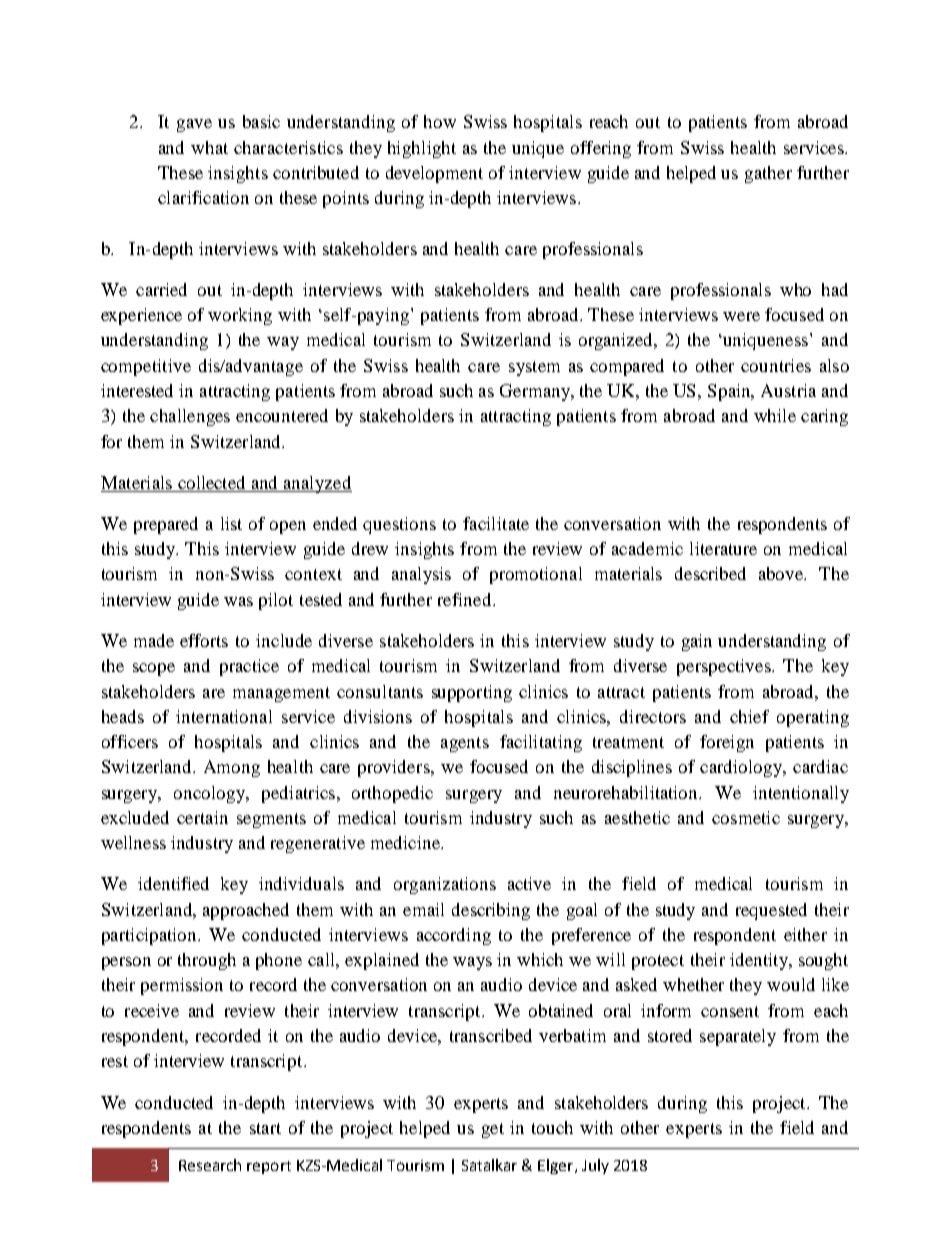 Image resolution: width=952 pixels, height=1258 pixels. What do you see at coordinates (727, 743) in the screenshot?
I see `foreign` at bounding box center [727, 743].
